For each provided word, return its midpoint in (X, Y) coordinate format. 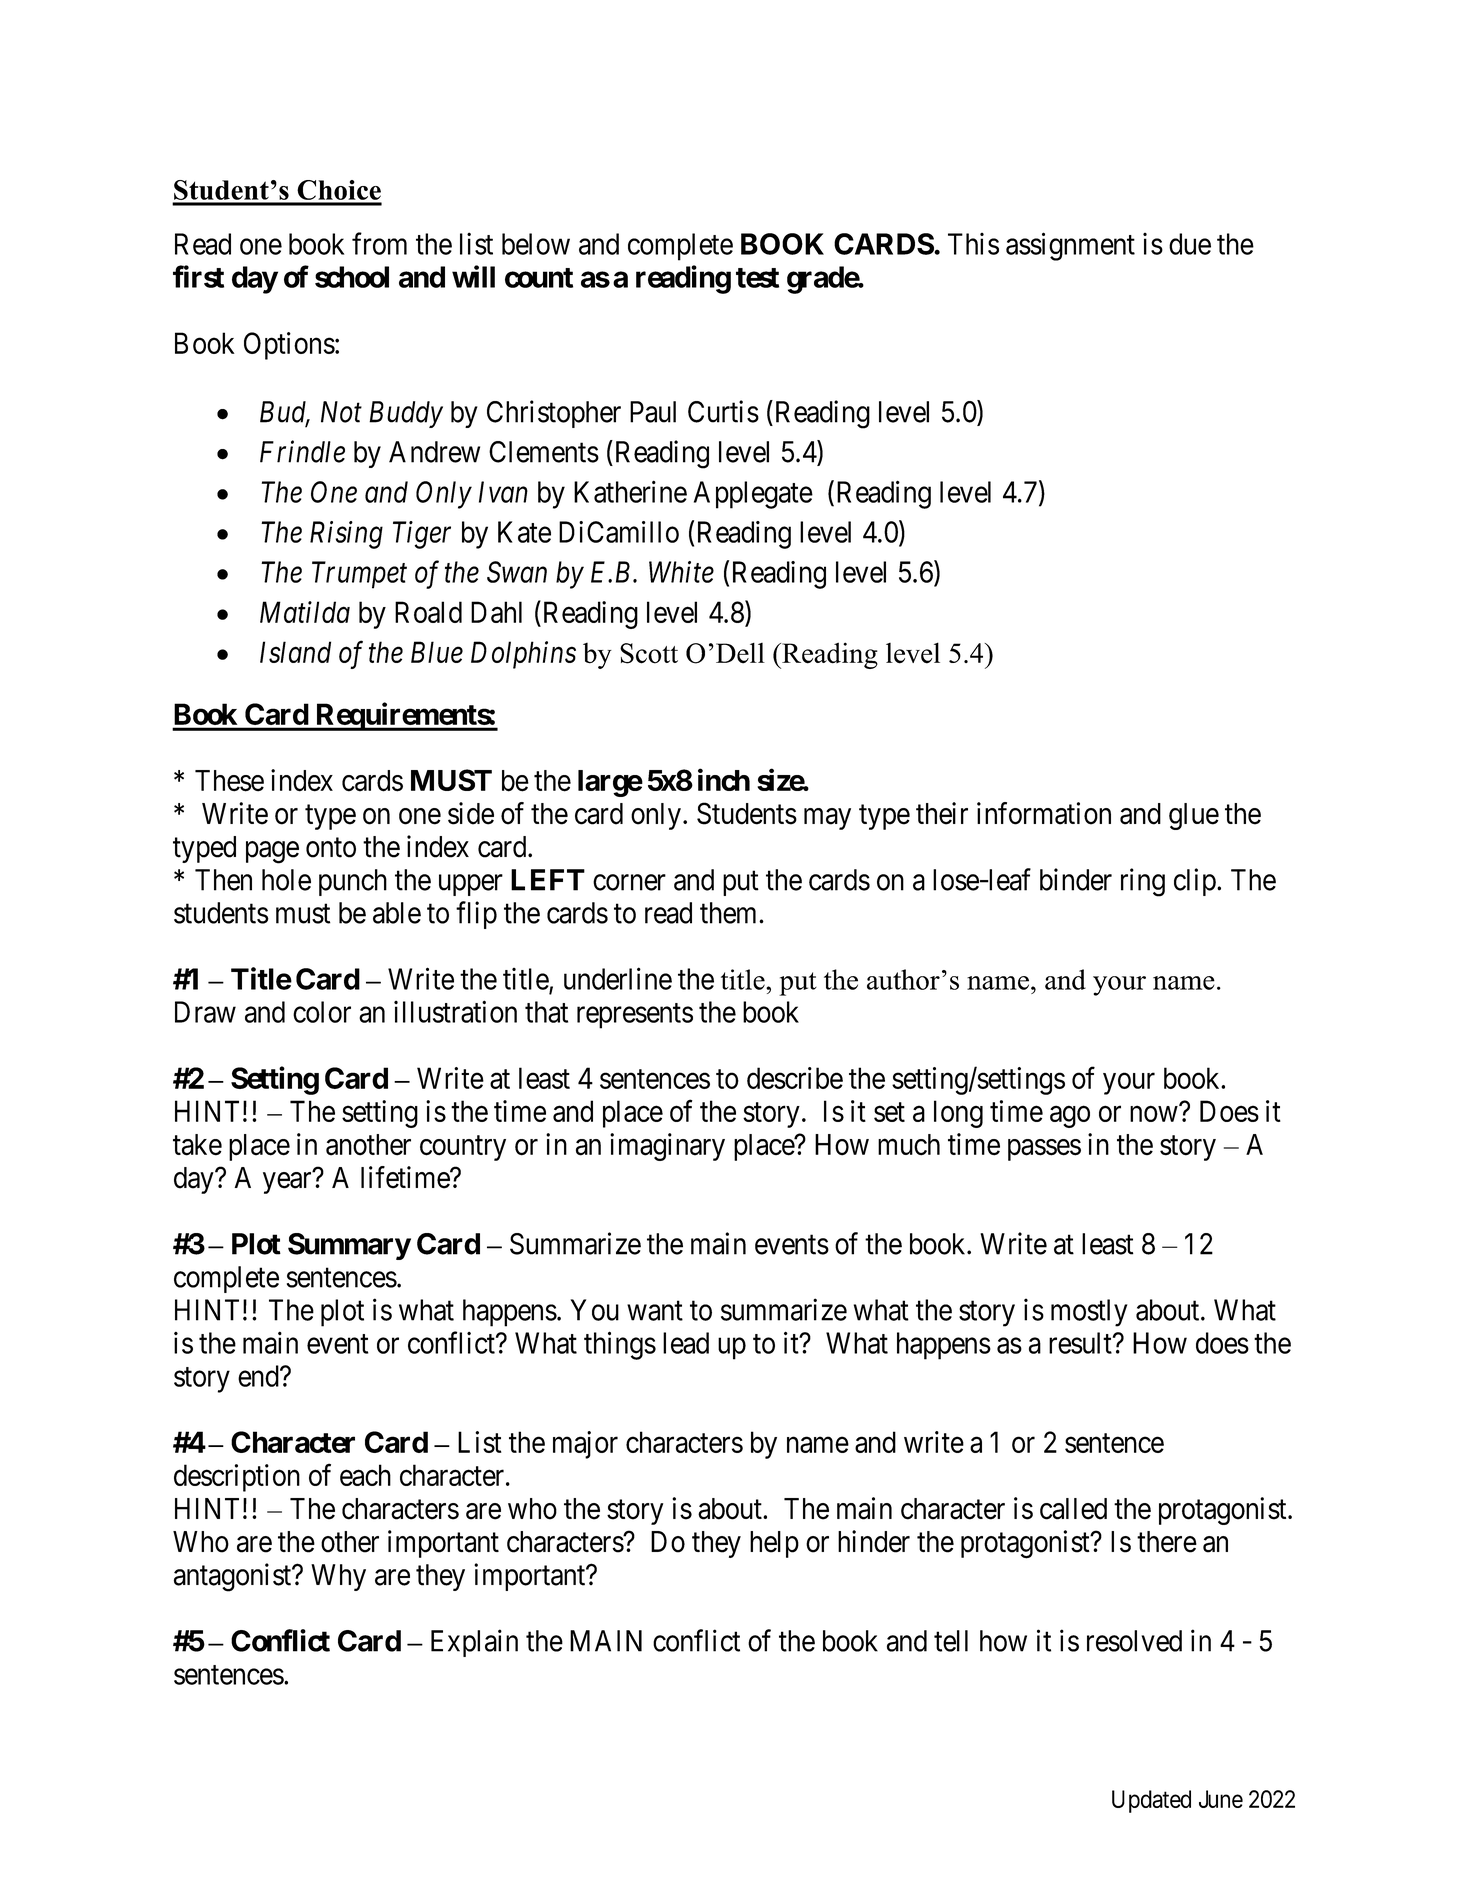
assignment (1070, 246)
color (322, 1012)
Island (295, 652)
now (1154, 1114)
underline (618, 978)
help (774, 1544)
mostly (1089, 1313)
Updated (1151, 1801)
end (259, 1376)
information (1044, 813)
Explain (474, 1643)
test (757, 278)
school (352, 277)
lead (686, 1343)
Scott (649, 653)
